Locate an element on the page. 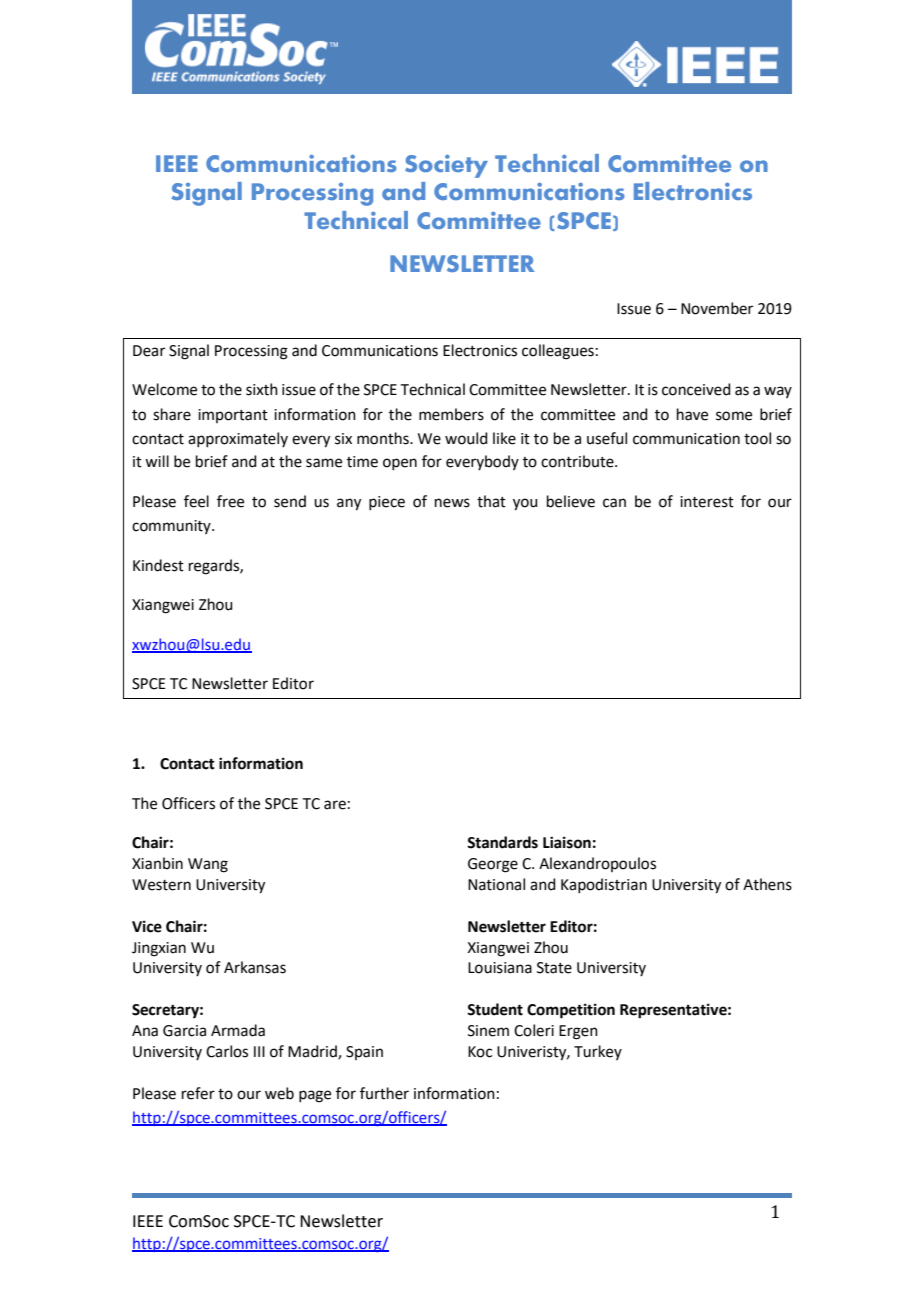 Image resolution: width=924 pixels, height=1308 pixels. Society is located at coordinates (446, 166).
